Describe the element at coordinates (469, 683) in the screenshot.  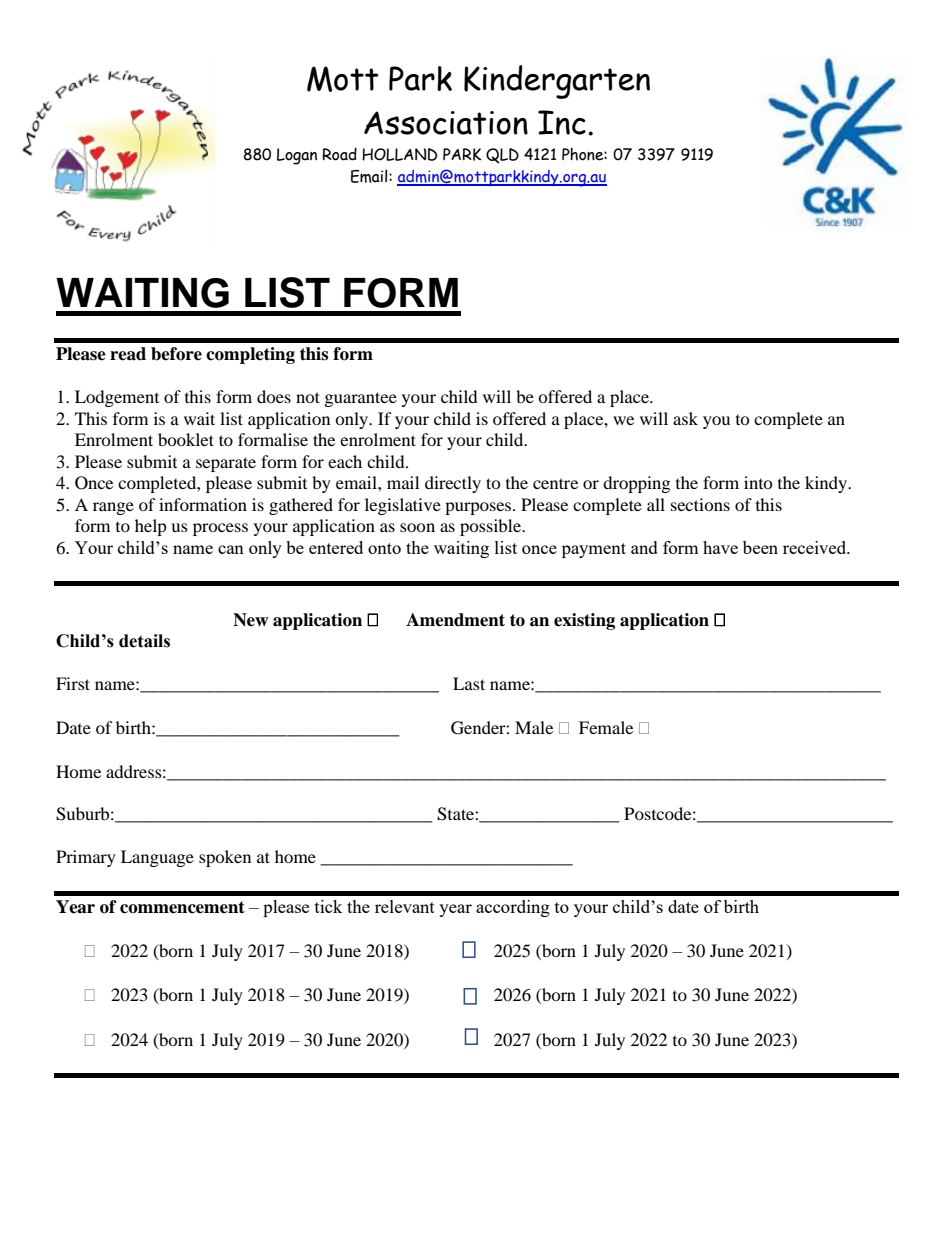
I see `Last` at that location.
